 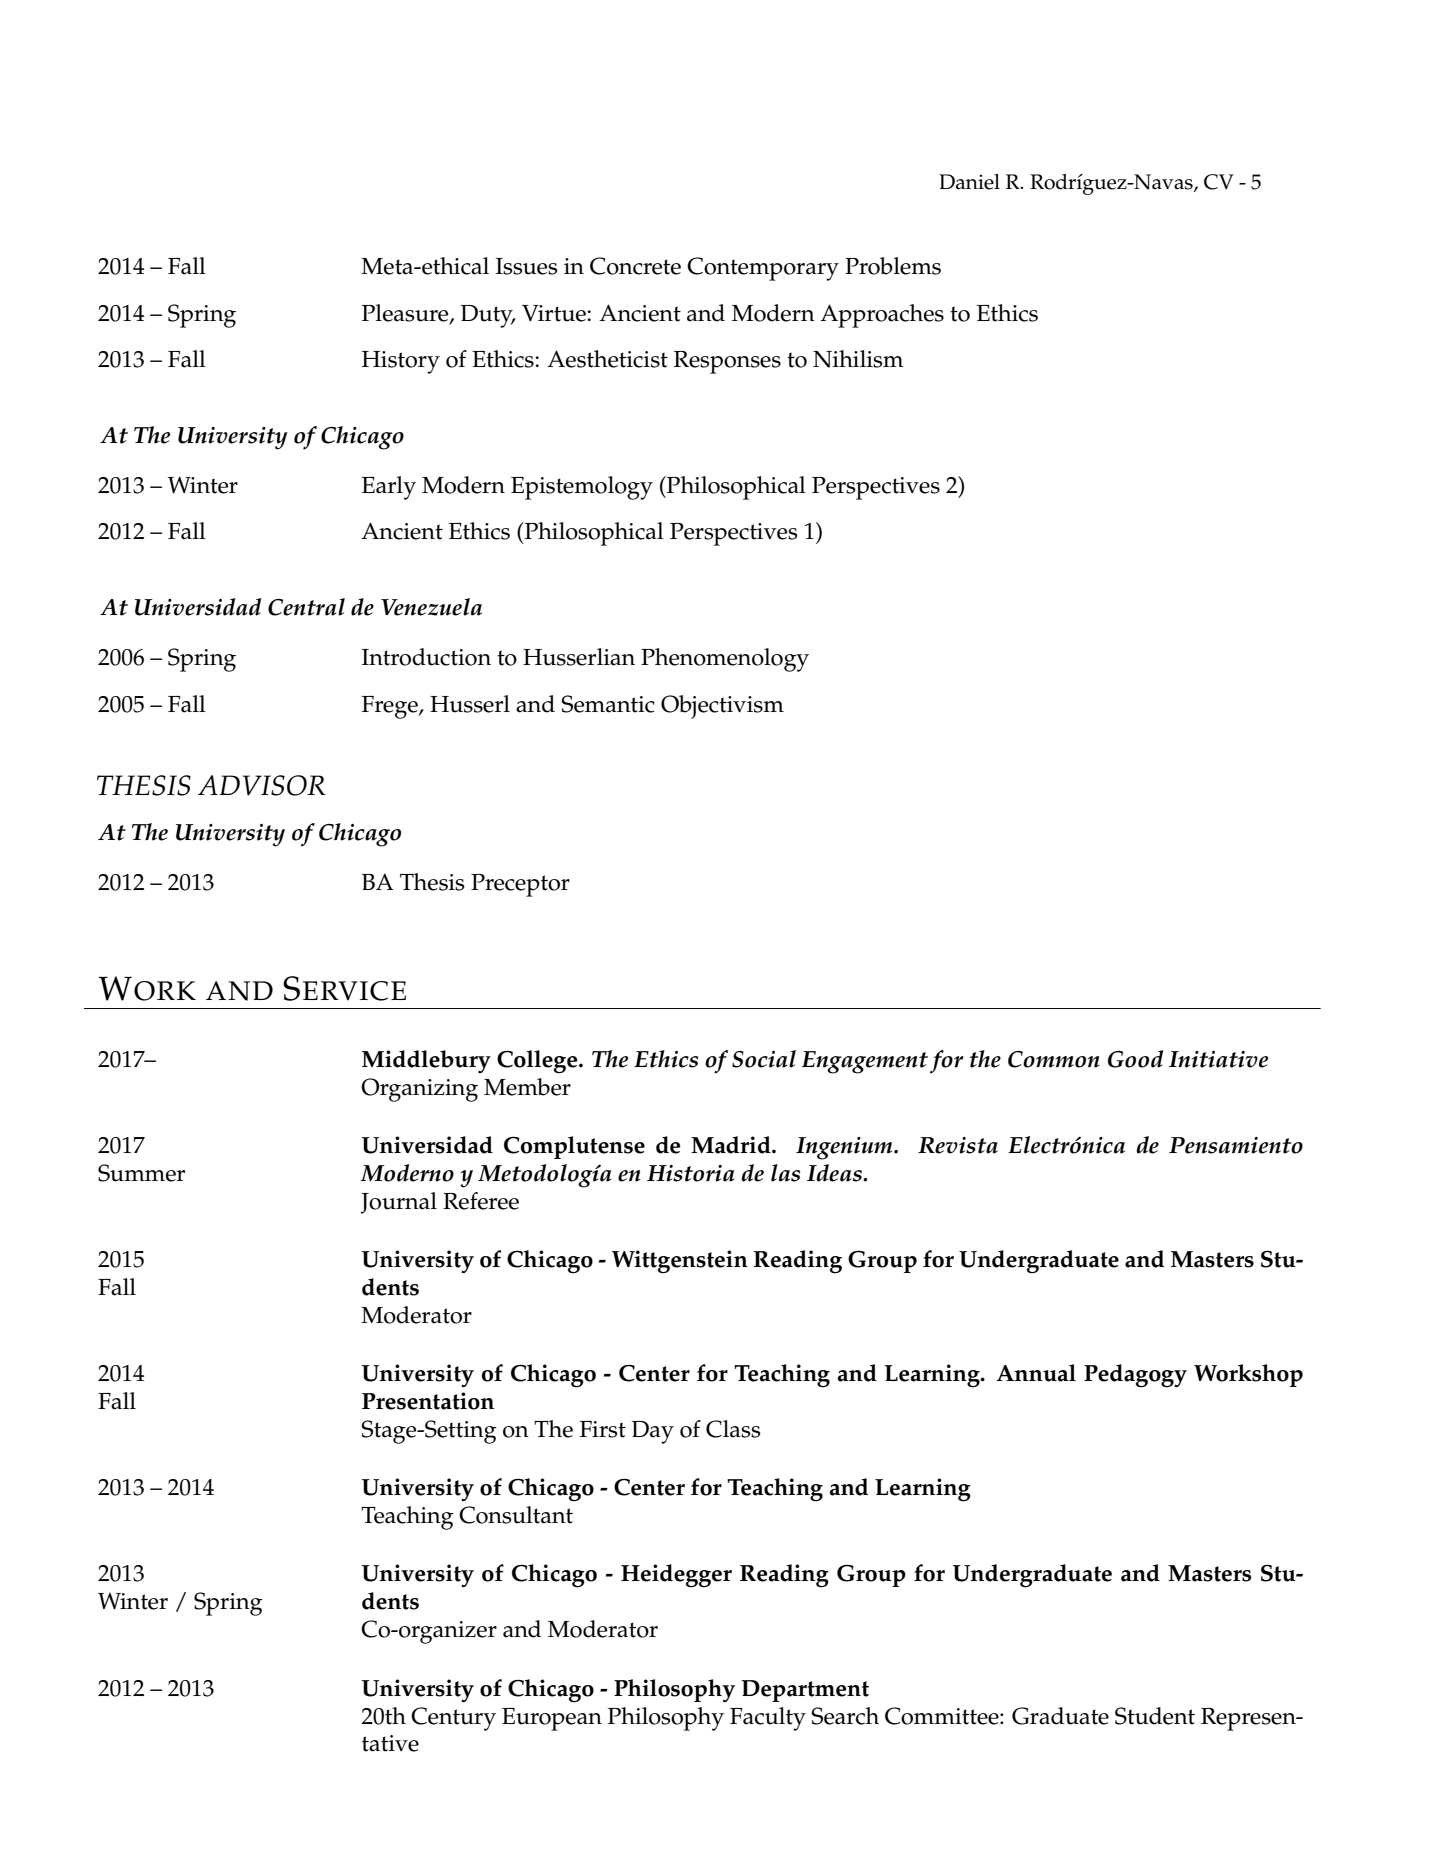 What do you see at coordinates (453, 1719) in the page?
I see `Century` at bounding box center [453, 1719].
